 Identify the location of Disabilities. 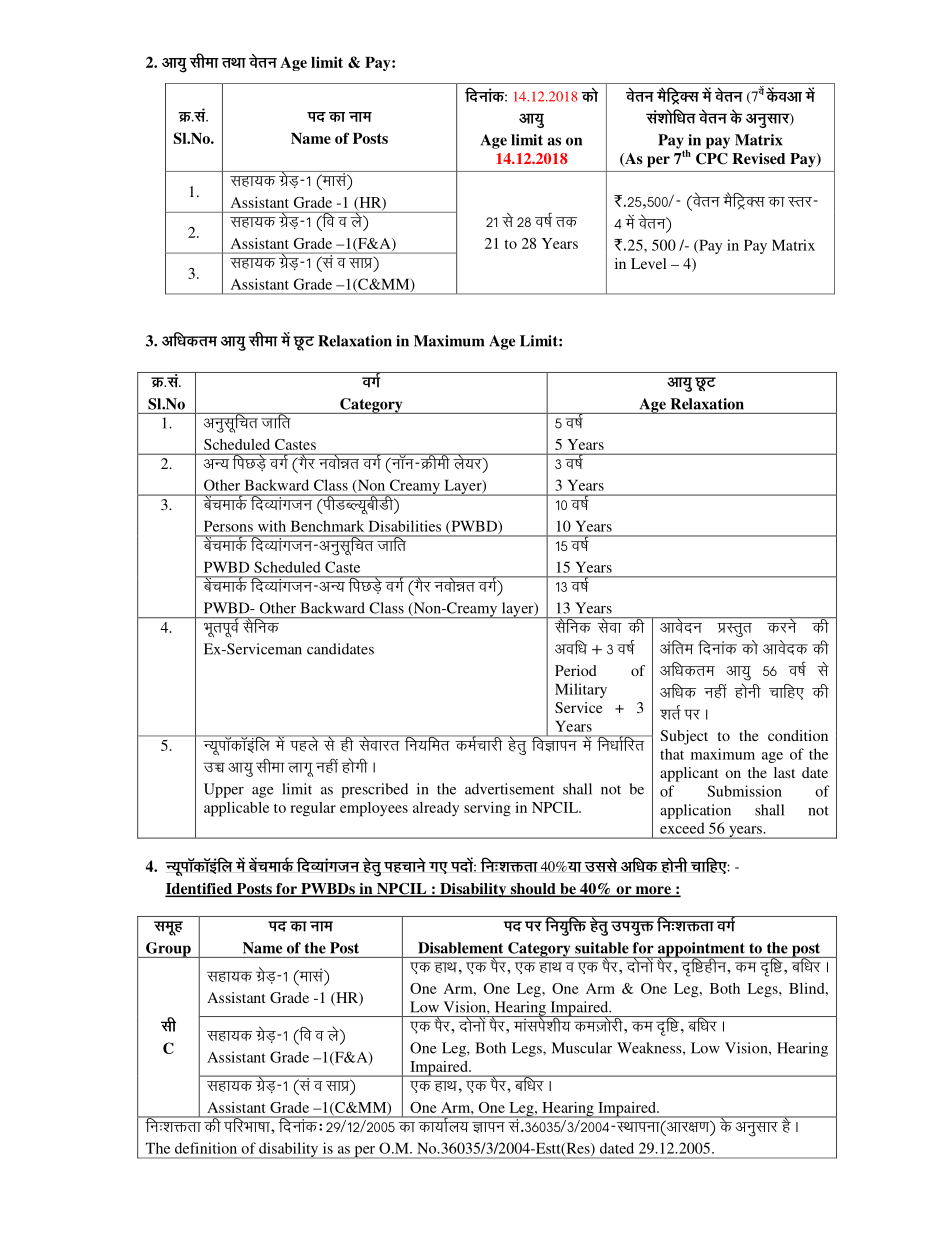
(405, 526).
